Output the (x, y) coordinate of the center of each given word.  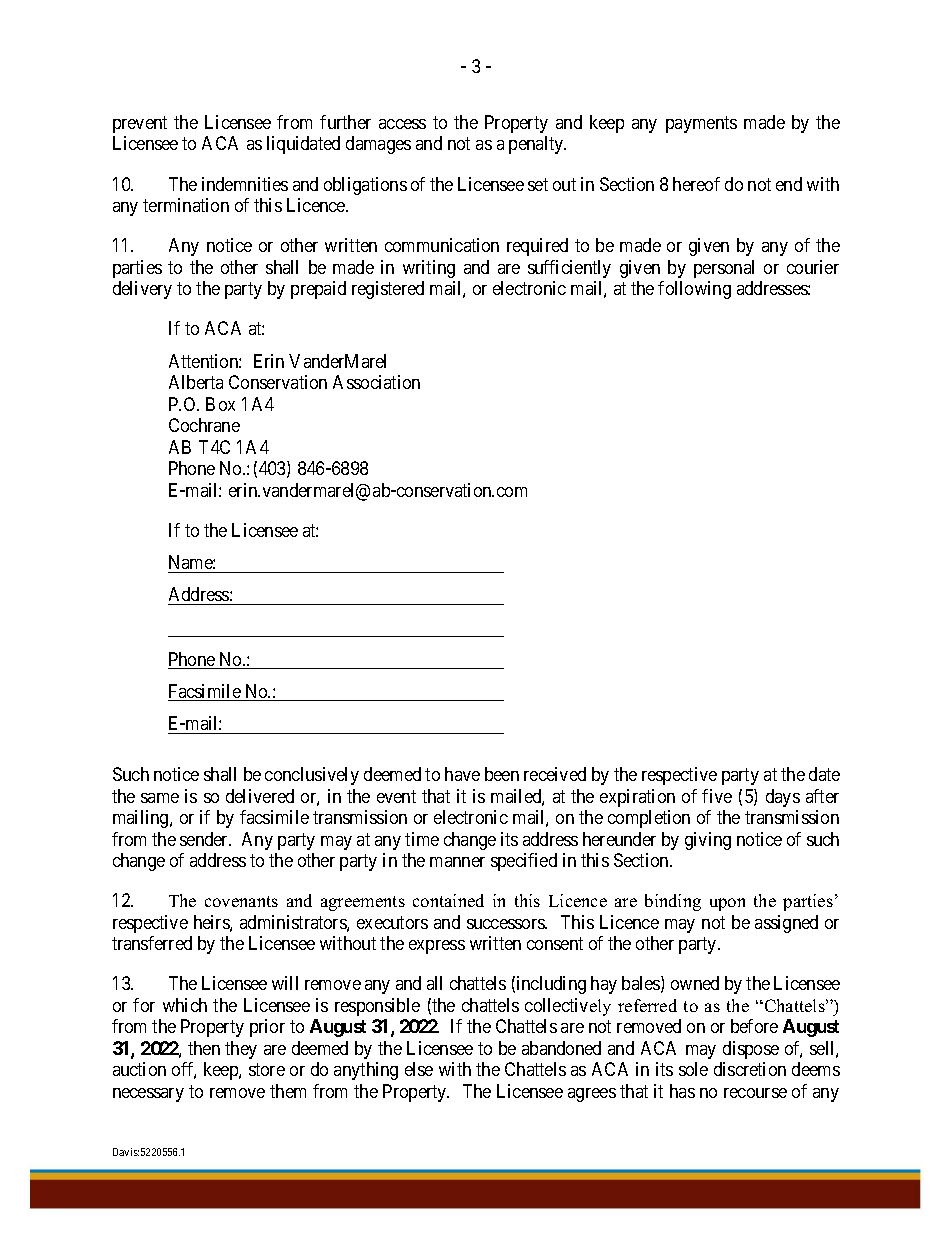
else (419, 1069)
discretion (750, 1069)
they (241, 1050)
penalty (537, 145)
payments (701, 124)
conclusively (312, 776)
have (462, 774)
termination (186, 205)
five (717, 796)
